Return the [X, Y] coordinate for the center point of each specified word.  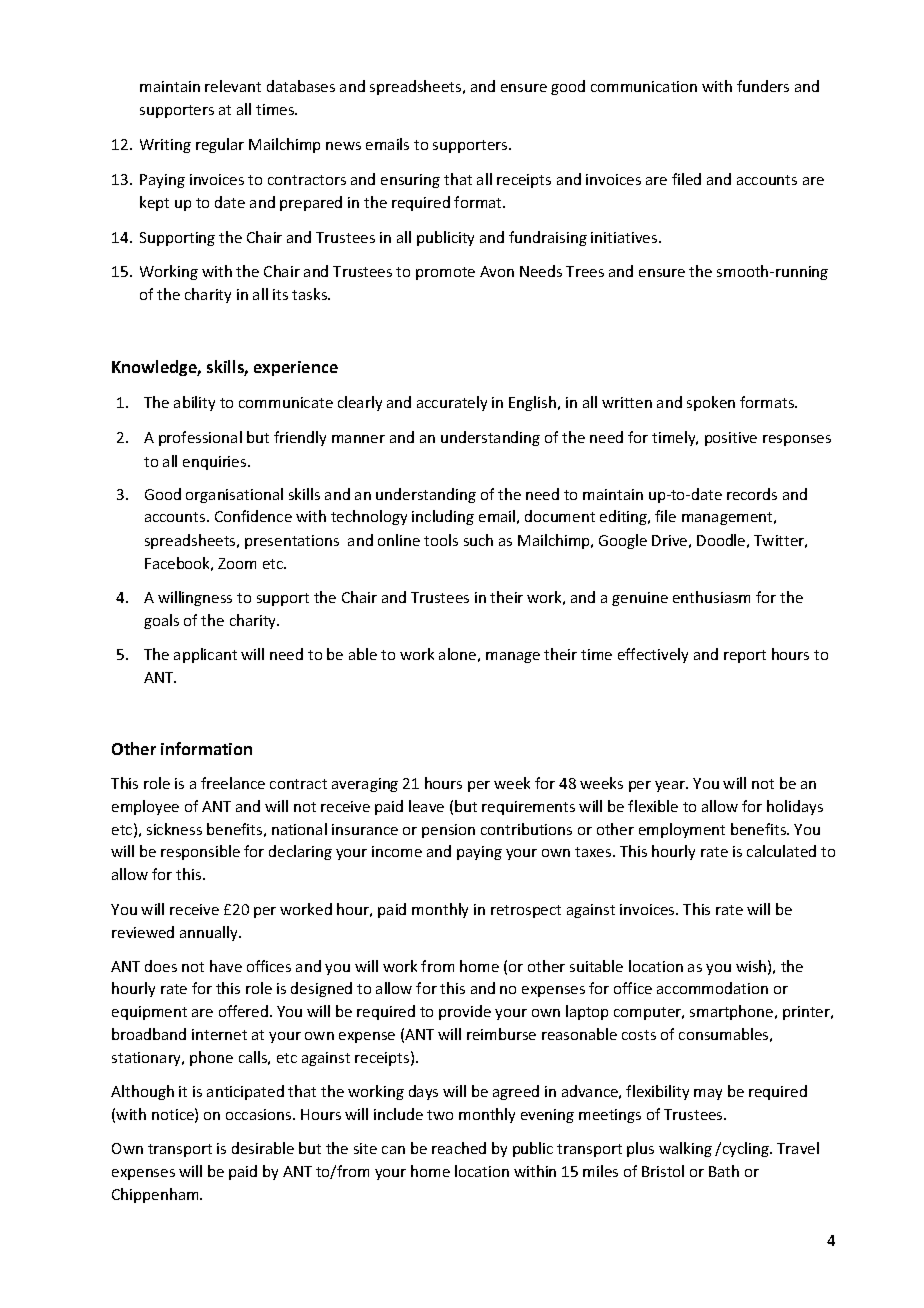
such [478, 540]
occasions [260, 1114]
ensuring [410, 181]
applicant [205, 655]
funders [763, 86]
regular [220, 145]
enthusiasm [711, 597]
